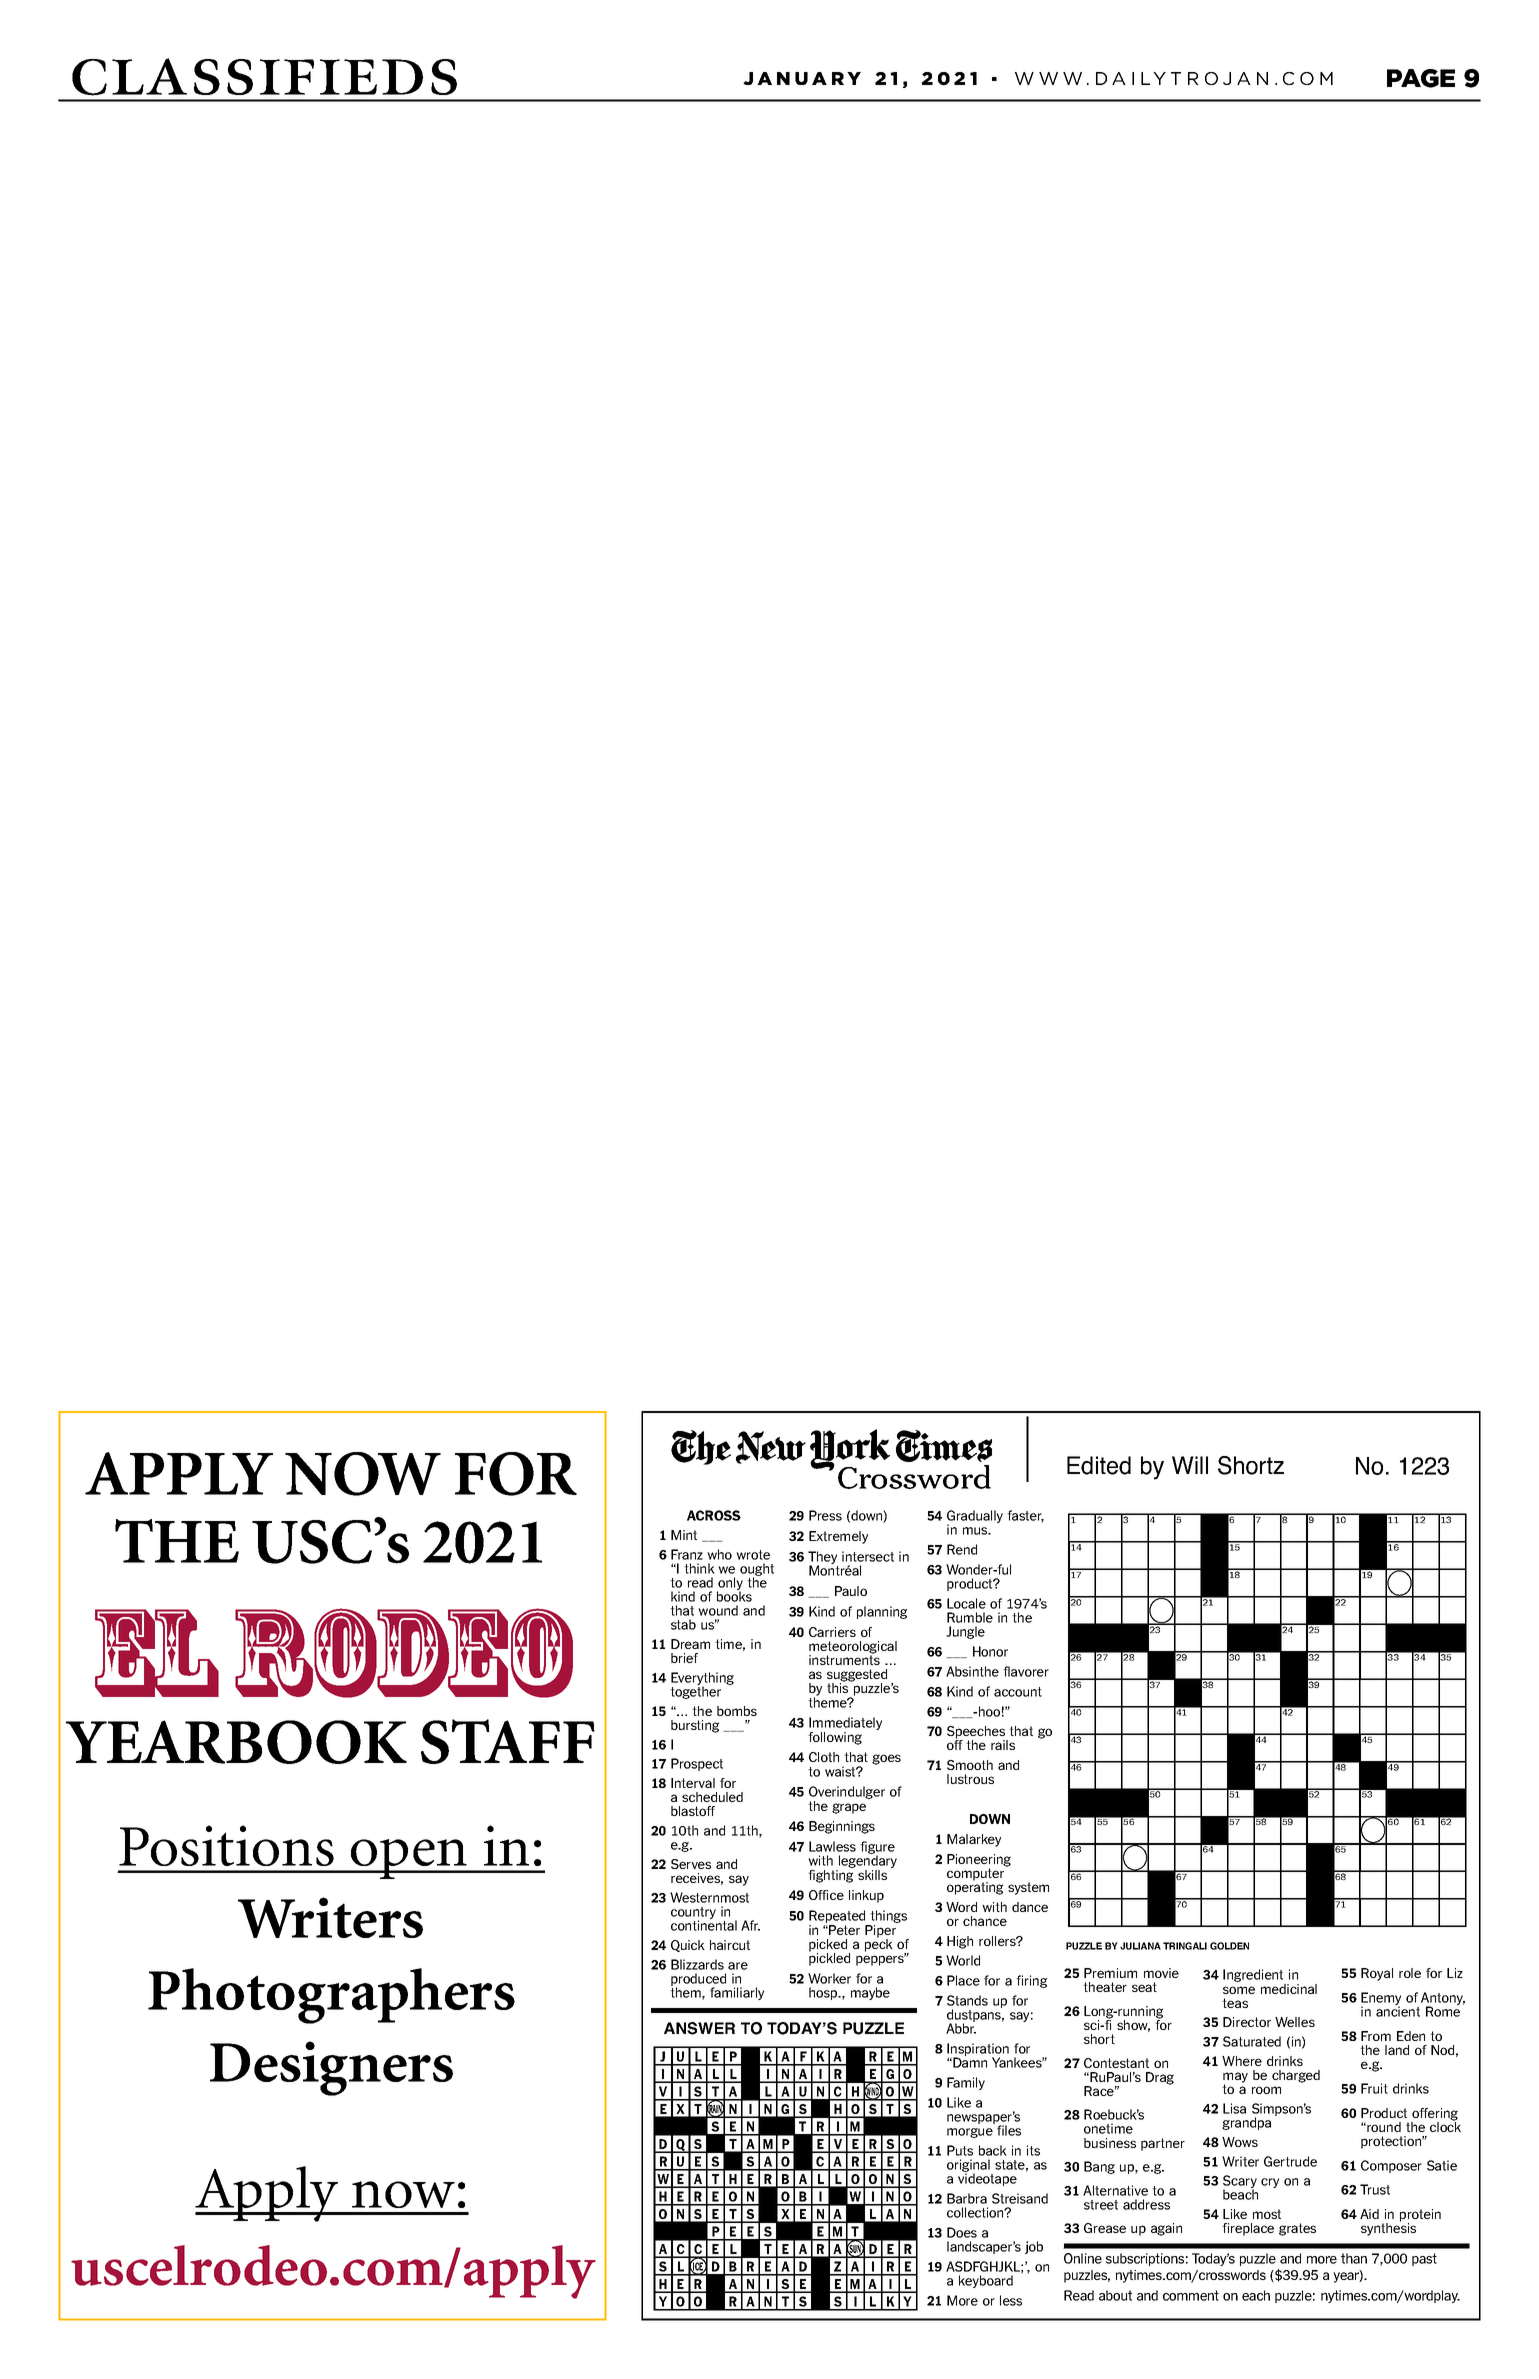  I want to click on grates, so click(1297, 2229).
